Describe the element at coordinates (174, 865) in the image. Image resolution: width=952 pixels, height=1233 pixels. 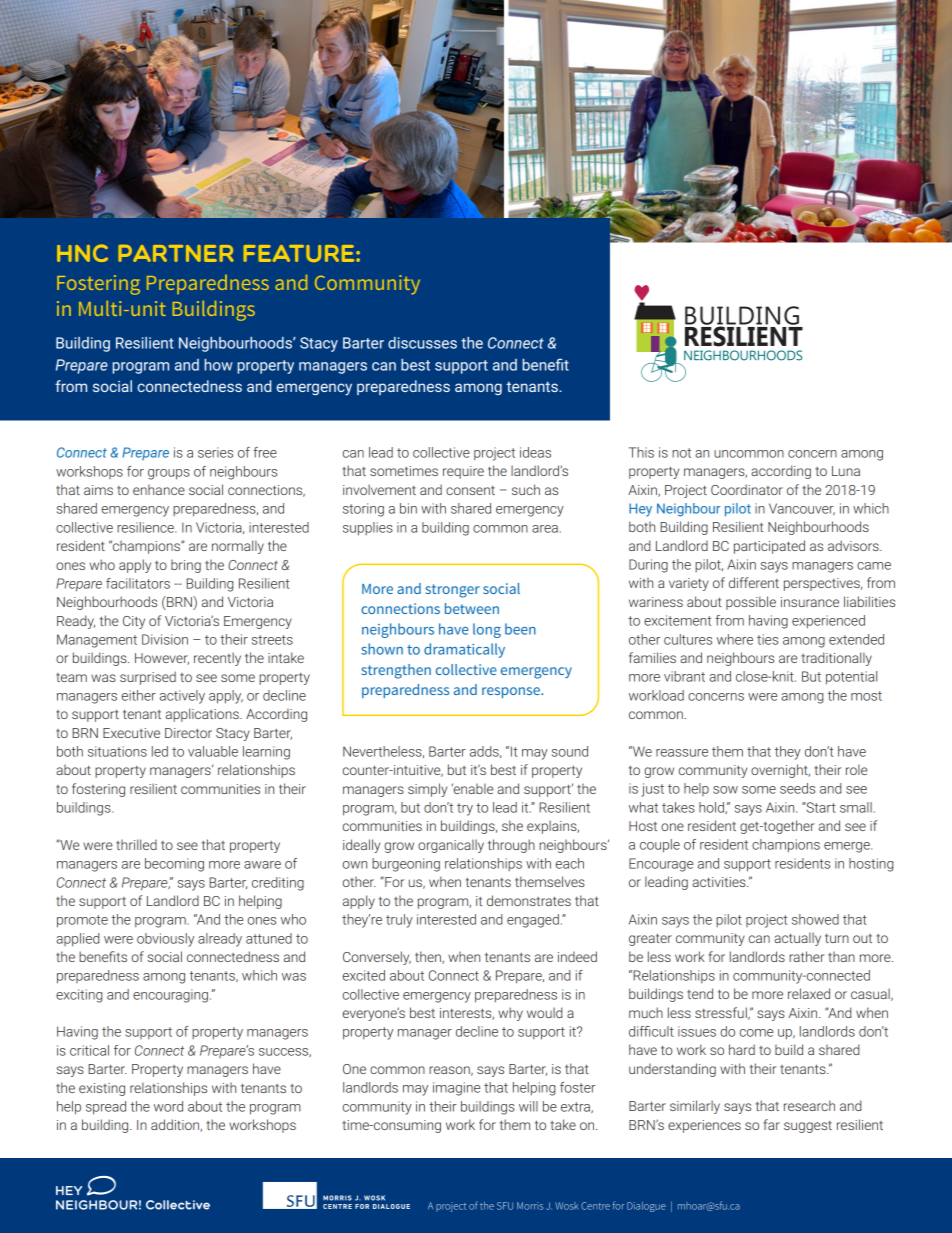
I see `becoming` at that location.
